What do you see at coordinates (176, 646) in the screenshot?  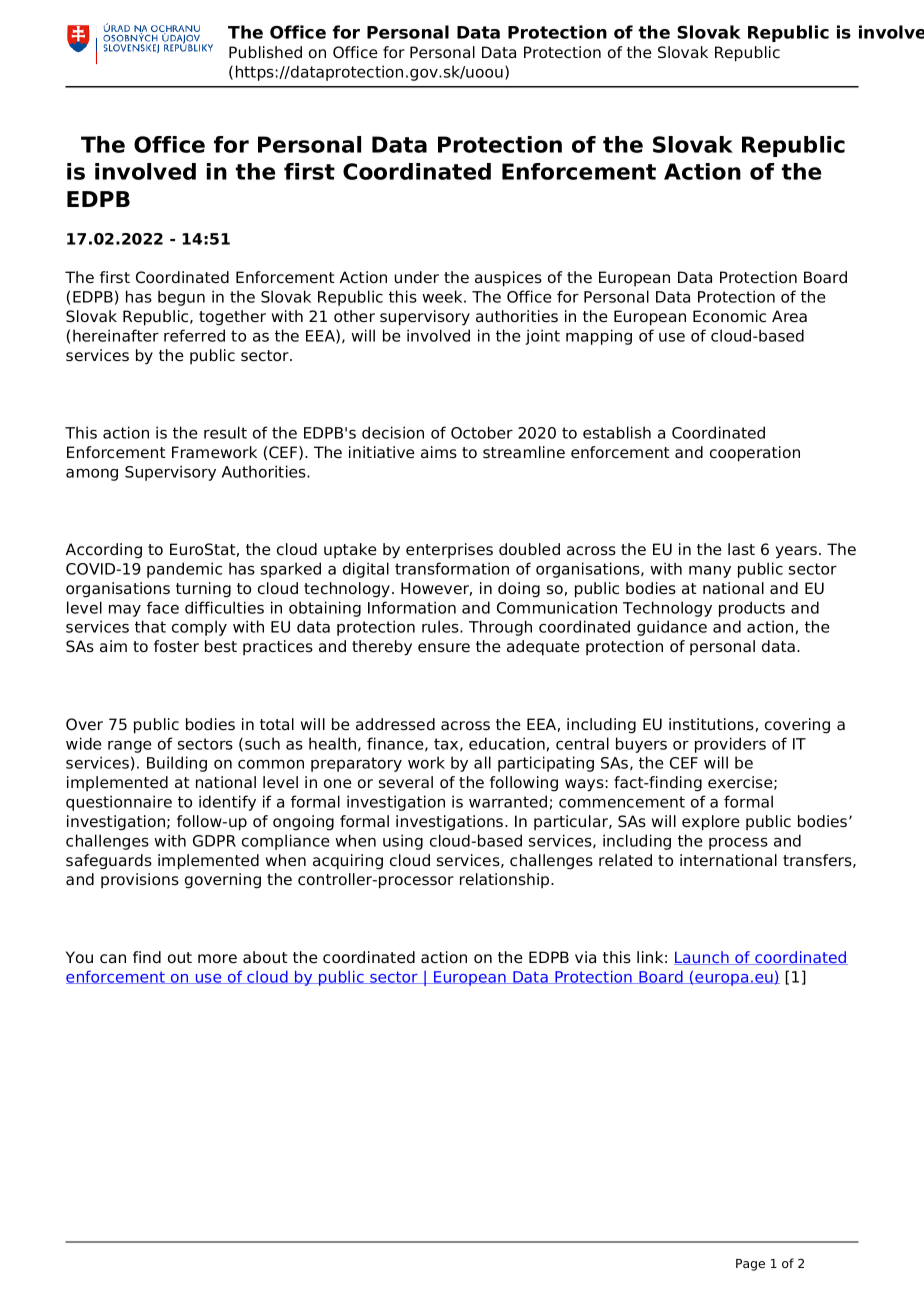 I see `foster` at bounding box center [176, 646].
